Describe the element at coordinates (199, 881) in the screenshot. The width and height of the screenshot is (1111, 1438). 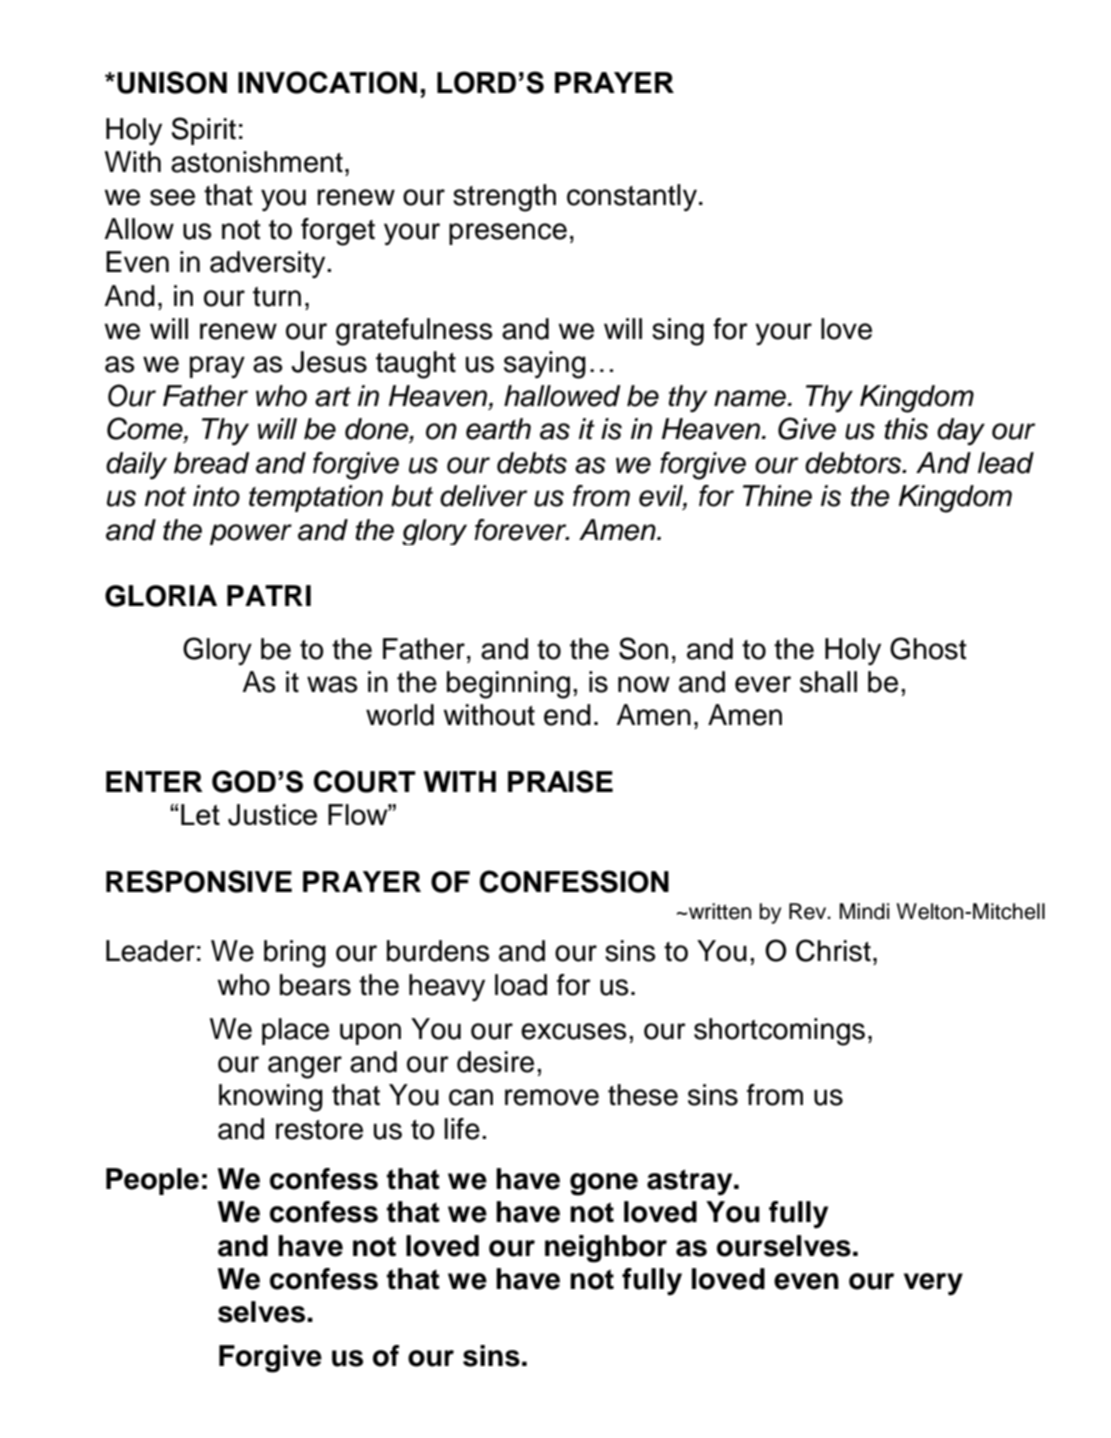
I see `RESPONSIVE` at that location.
